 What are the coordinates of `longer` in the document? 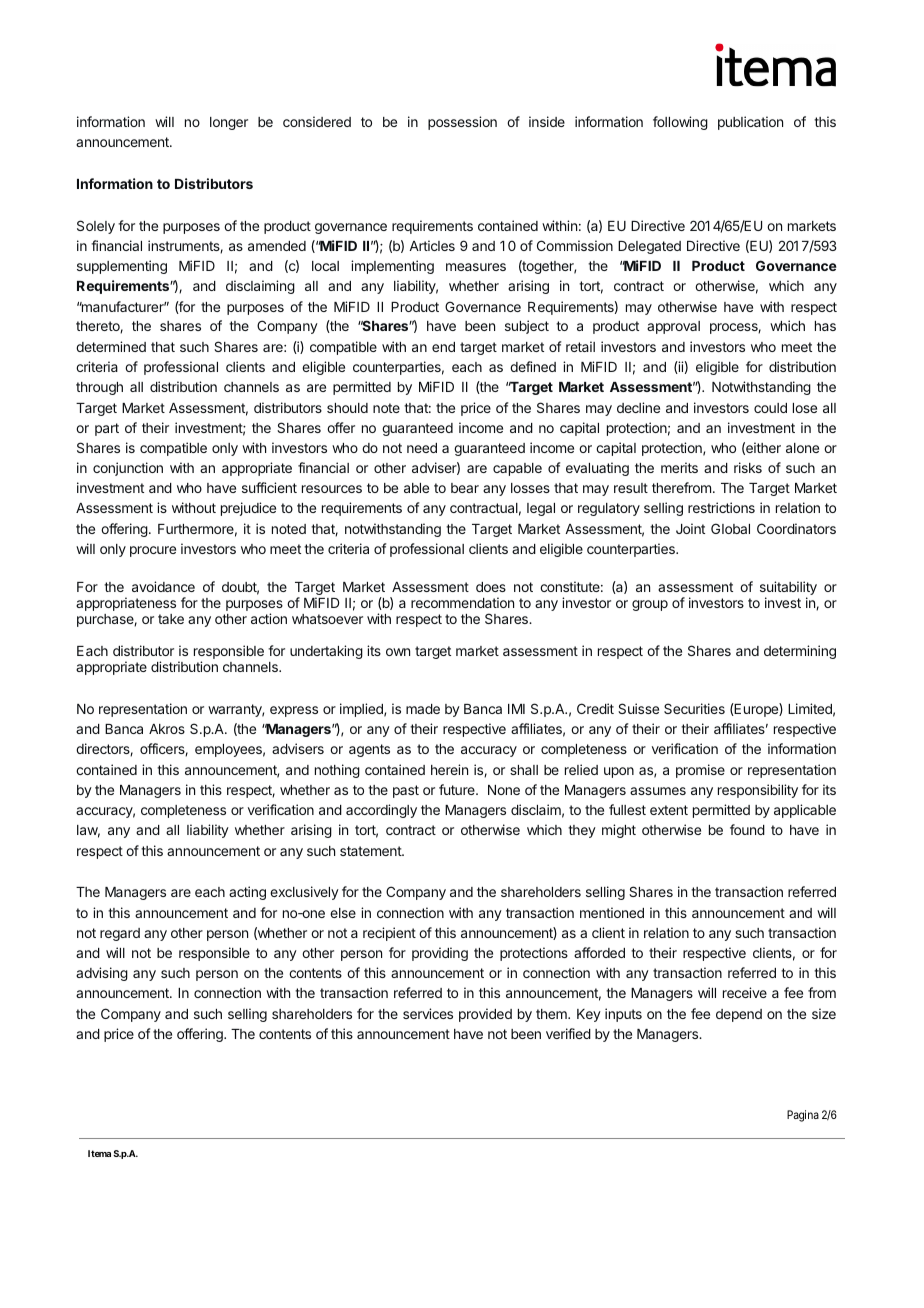 It's located at (229, 123).
